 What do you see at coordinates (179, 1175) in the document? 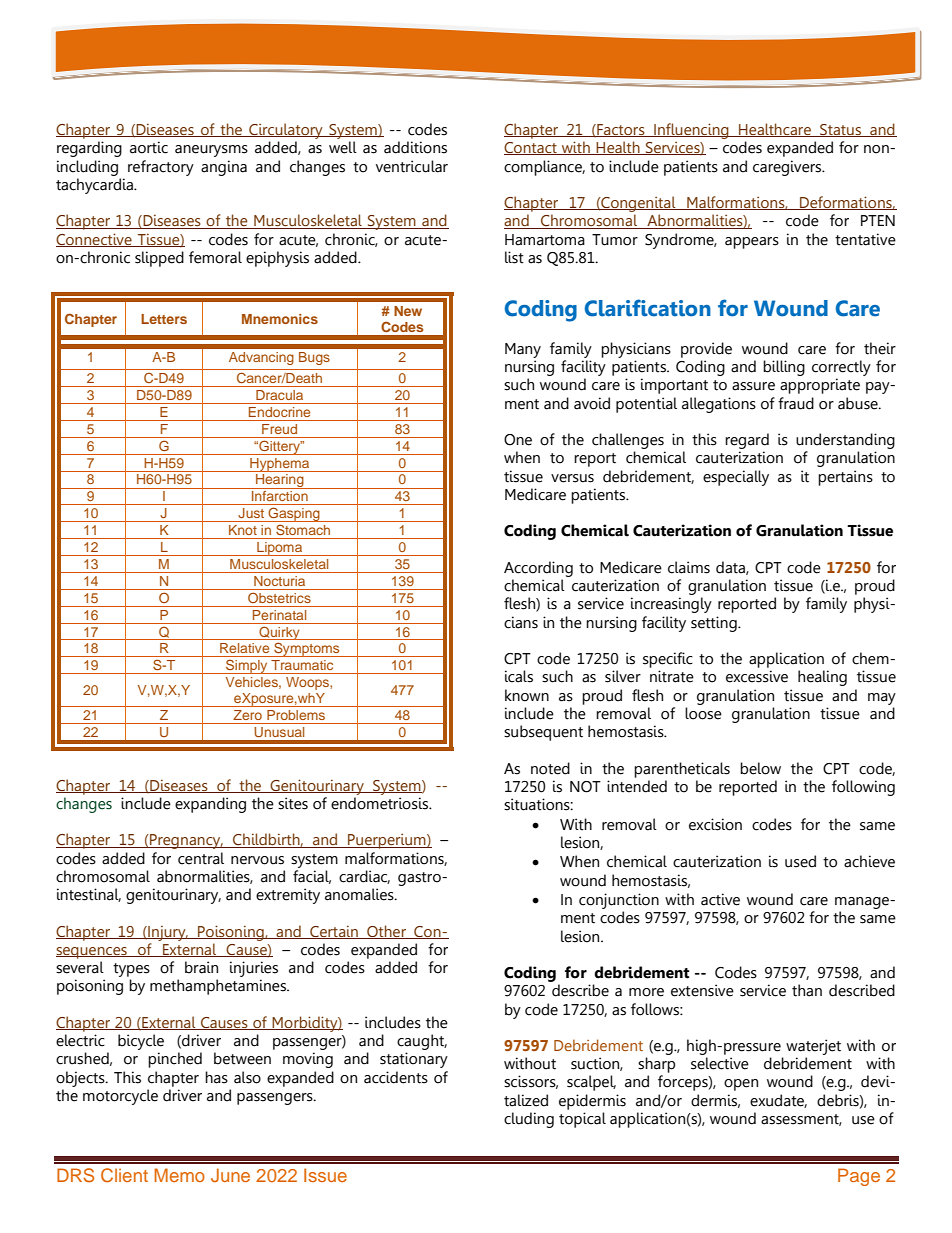
I see `Memo` at bounding box center [179, 1175].
